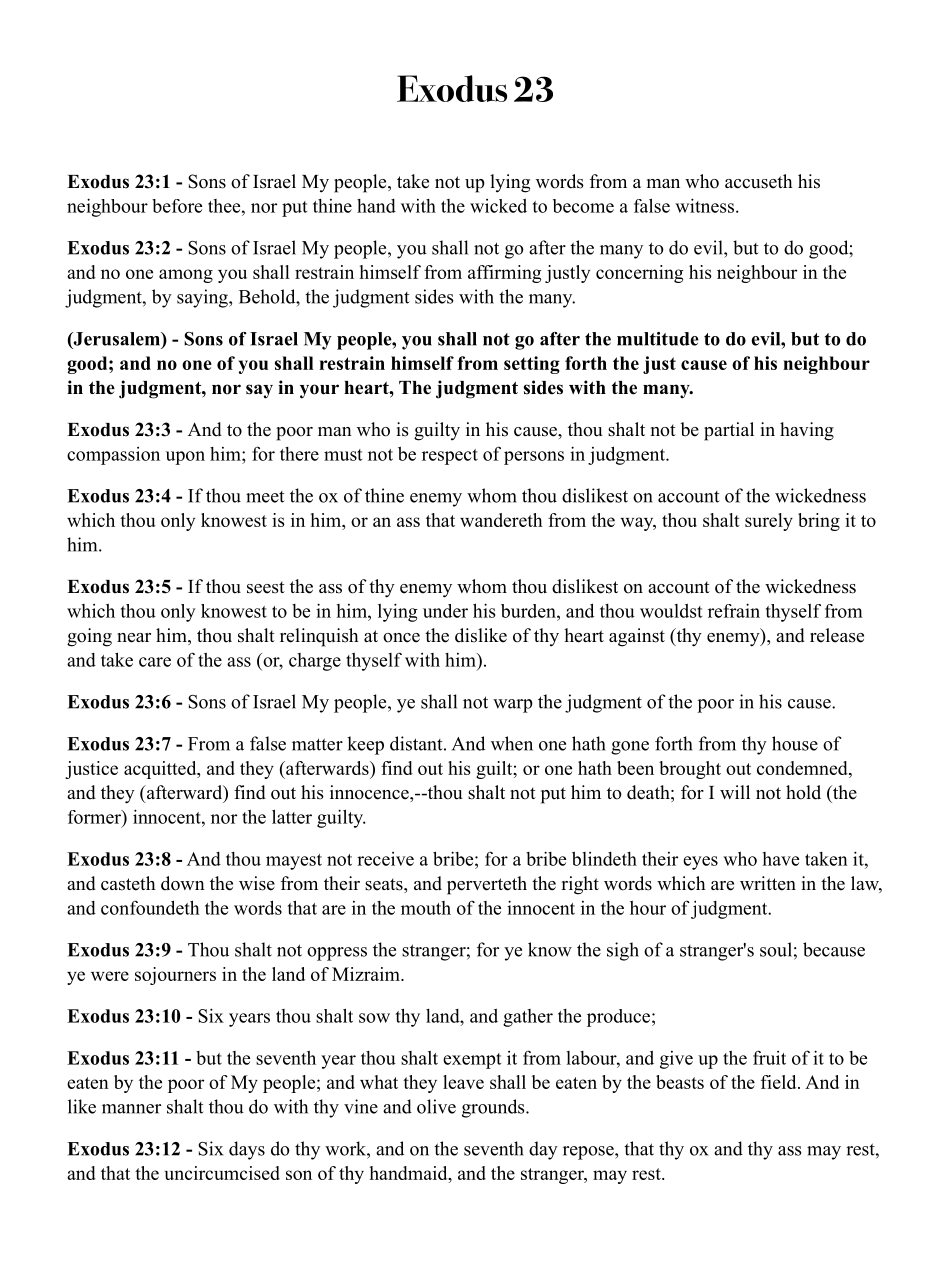 This screenshot has height=1270, width=952. What do you see at coordinates (222, 1173) in the screenshot?
I see `uncircumcised` at bounding box center [222, 1173].
